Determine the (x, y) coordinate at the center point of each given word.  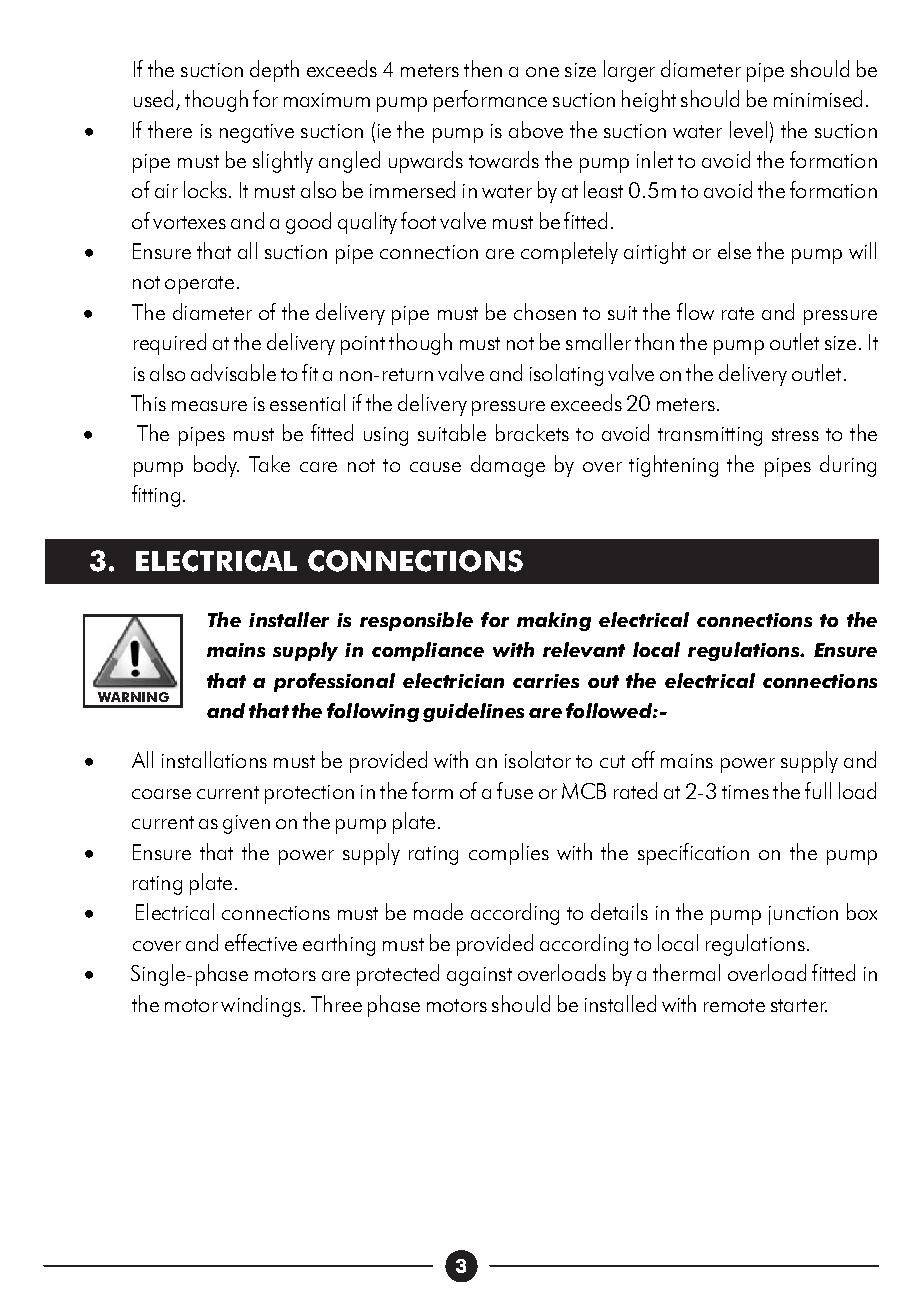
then (483, 68)
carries (546, 681)
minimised (818, 98)
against (479, 976)
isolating (566, 375)
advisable (233, 372)
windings (261, 1006)
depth (274, 71)
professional (334, 682)
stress (795, 434)
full (818, 790)
